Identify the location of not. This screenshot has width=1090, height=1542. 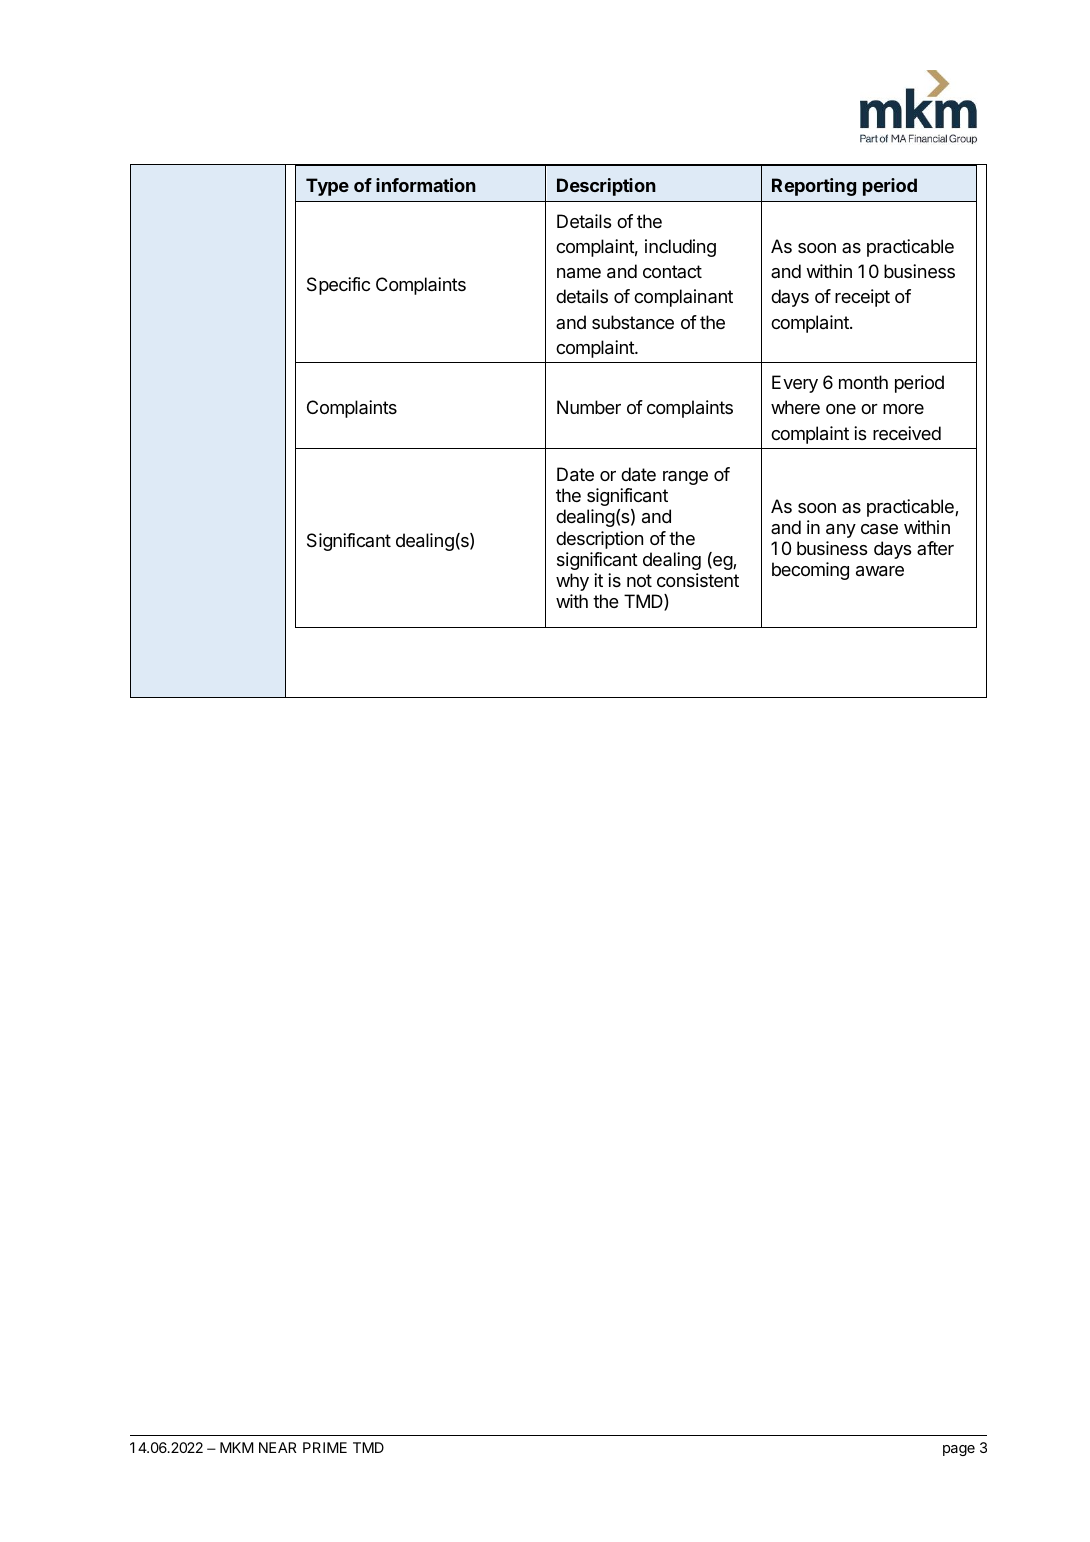
(639, 580).
